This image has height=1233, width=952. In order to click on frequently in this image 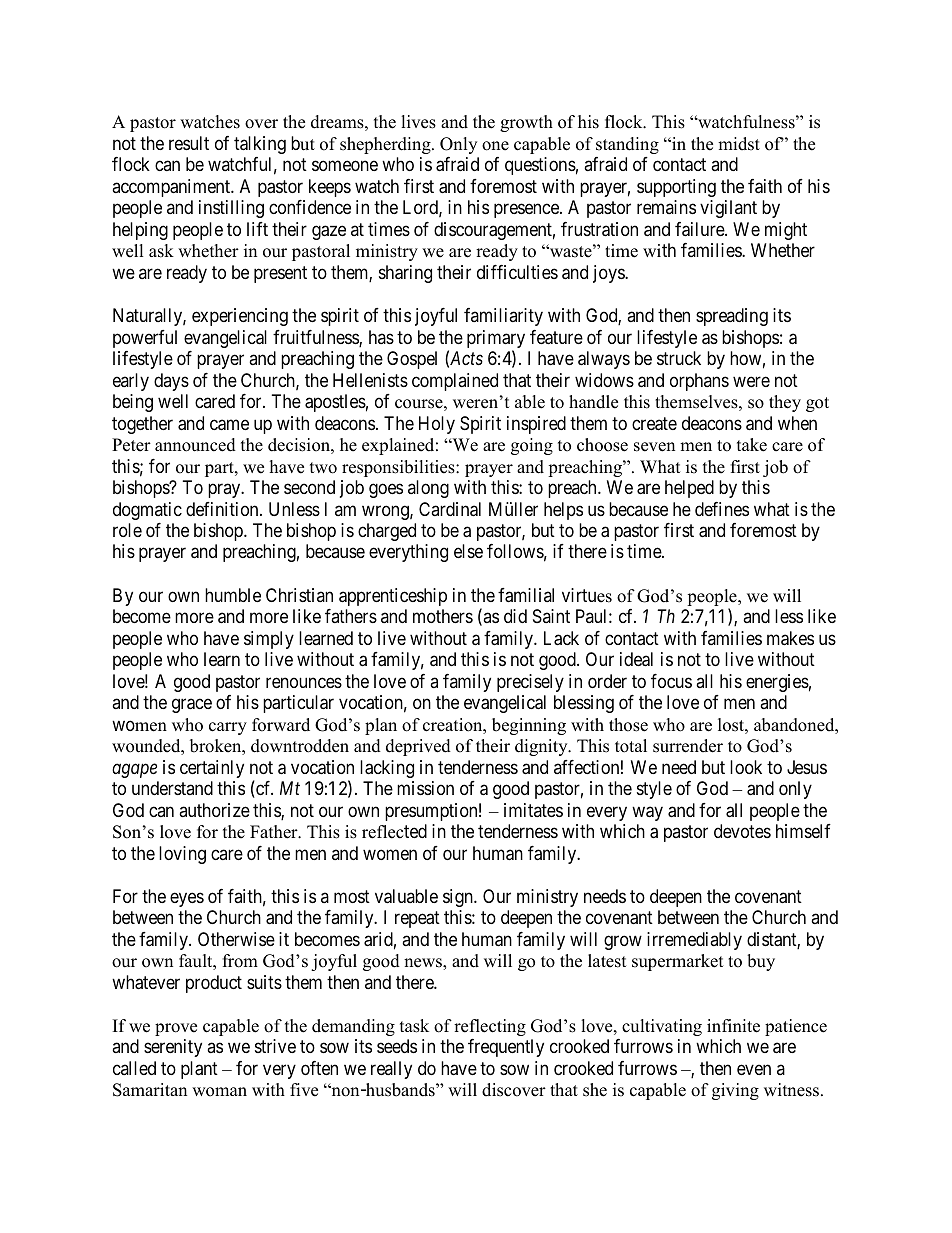, I will do `click(506, 1048)`.
